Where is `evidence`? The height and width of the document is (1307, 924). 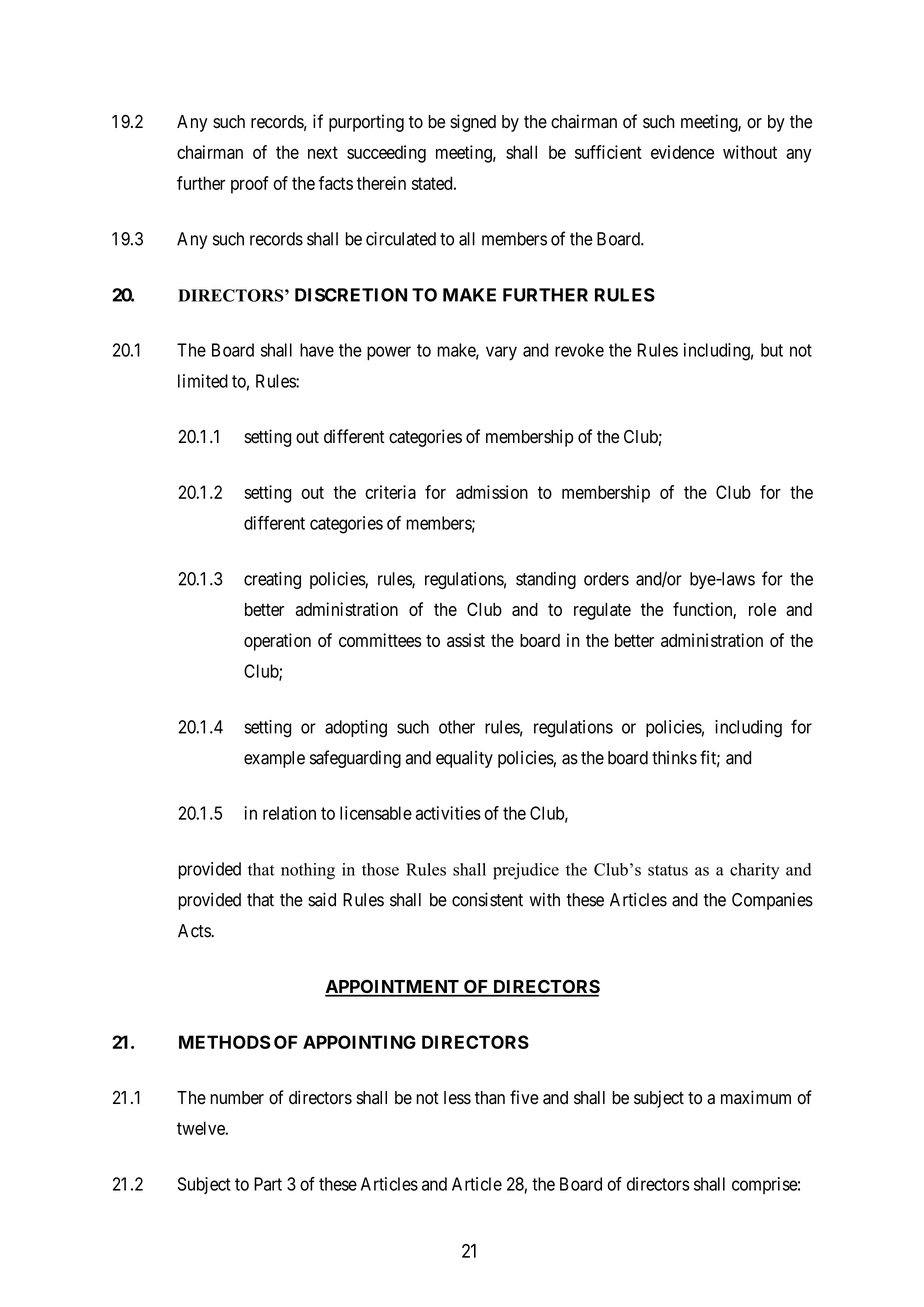 evidence is located at coordinates (682, 152).
